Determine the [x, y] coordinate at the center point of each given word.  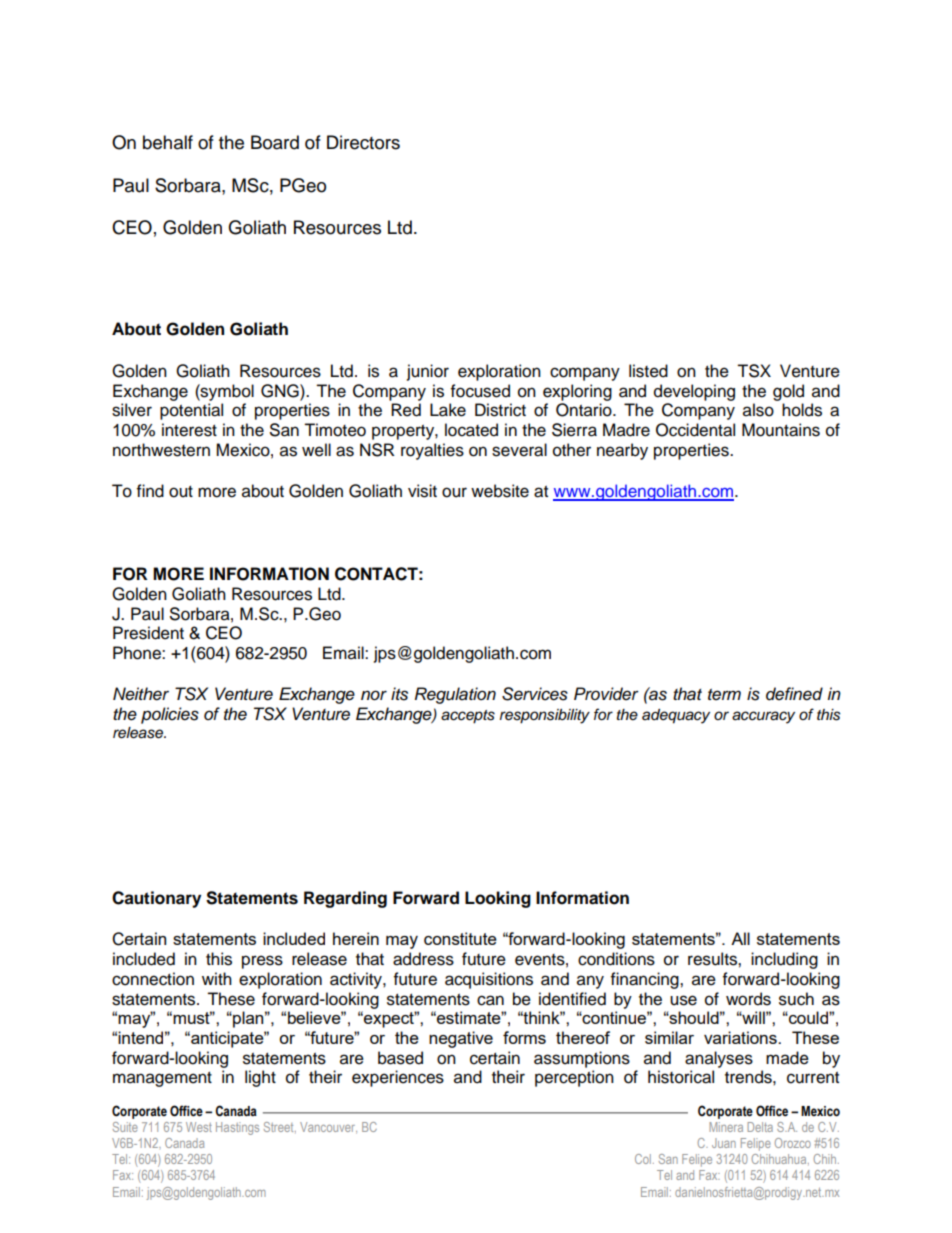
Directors [363, 142]
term [724, 694]
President [148, 633]
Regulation [455, 695]
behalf [168, 142]
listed [648, 371]
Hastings [237, 1128]
